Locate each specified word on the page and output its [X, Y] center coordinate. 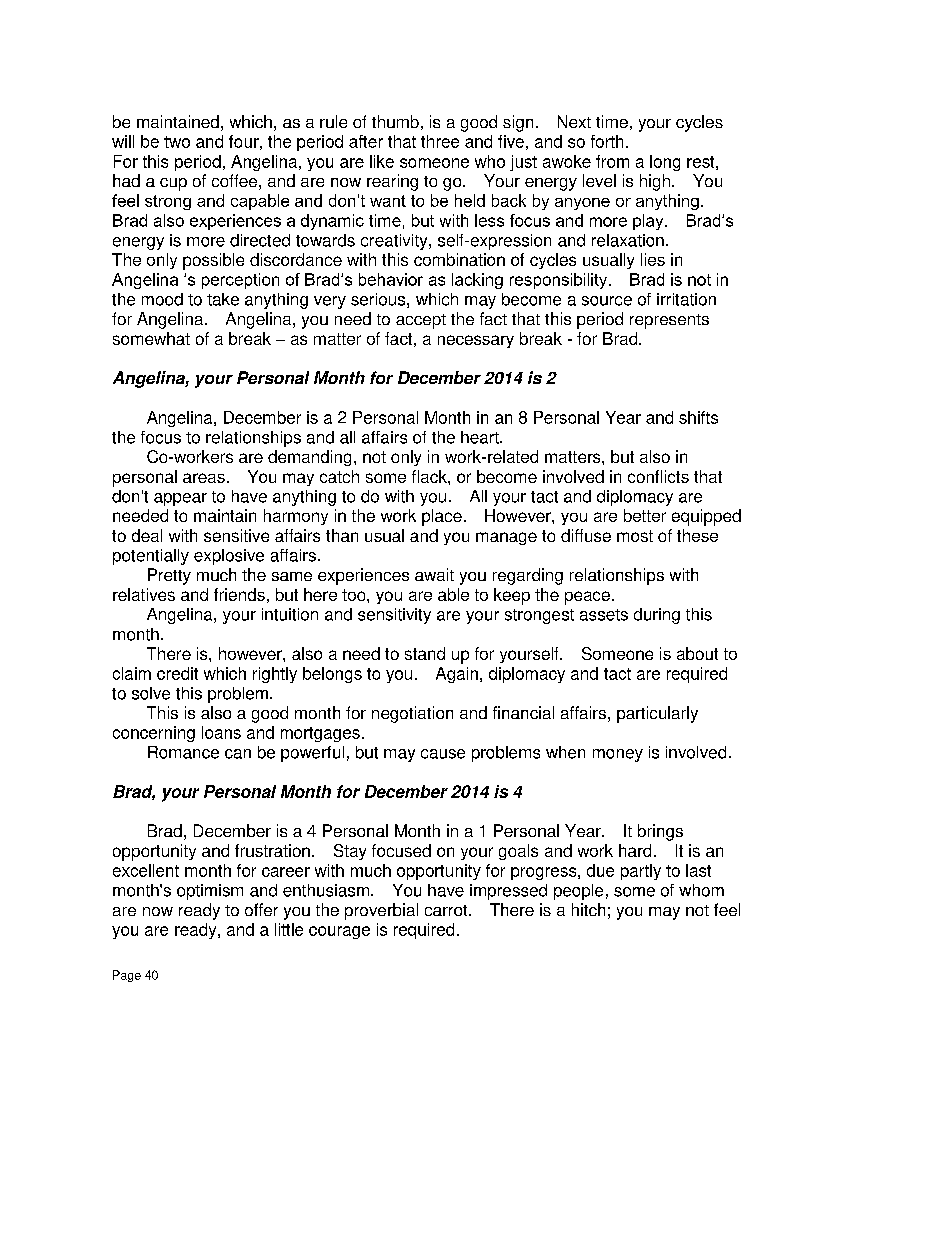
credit [177, 673]
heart [481, 437]
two [177, 142]
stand [425, 653]
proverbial [381, 911]
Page [127, 976]
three [440, 141]
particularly [657, 714]
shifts [698, 417]
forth [607, 141]
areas [204, 478]
